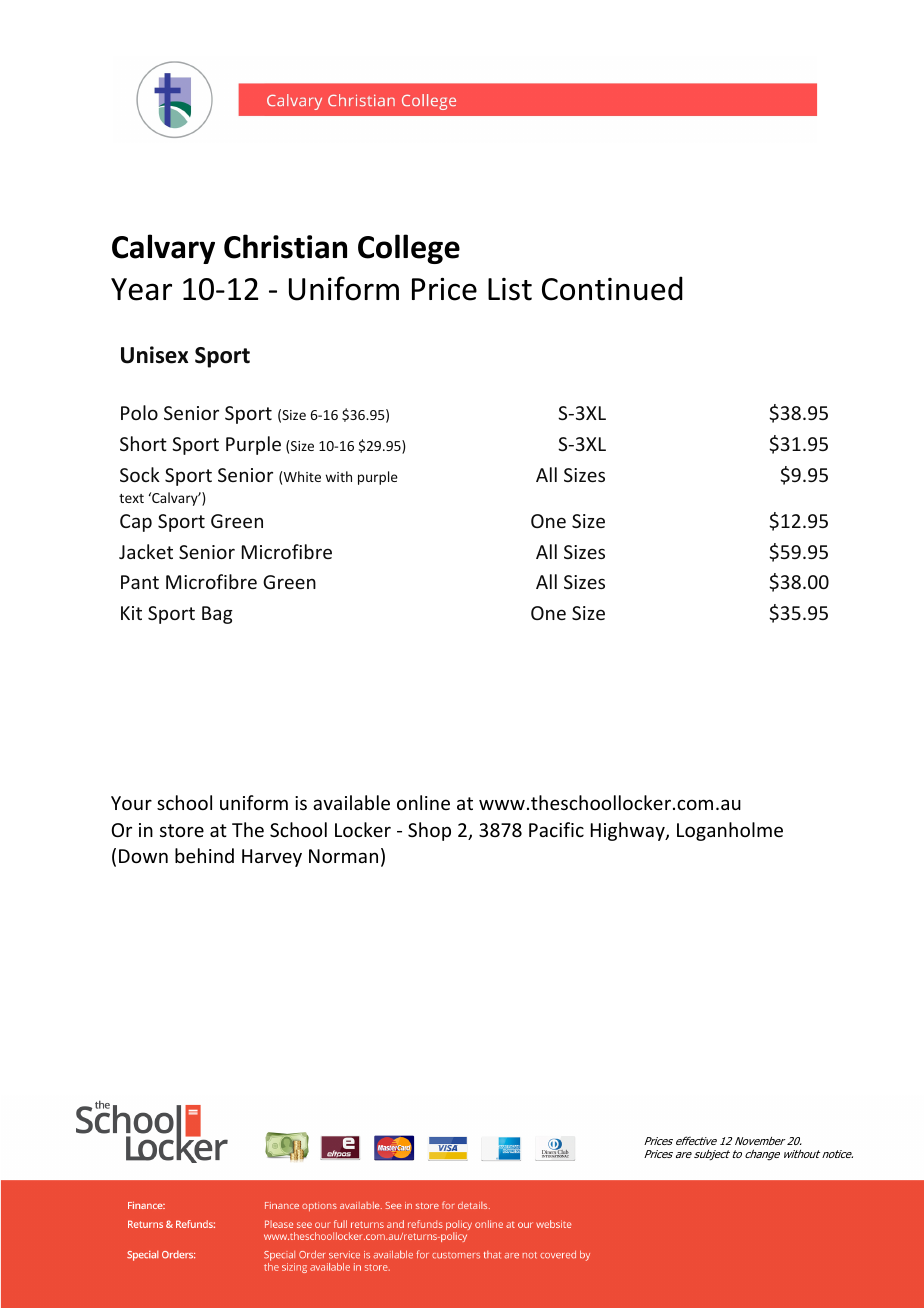 This document has height=1308, width=924. I want to click on List, so click(510, 289).
